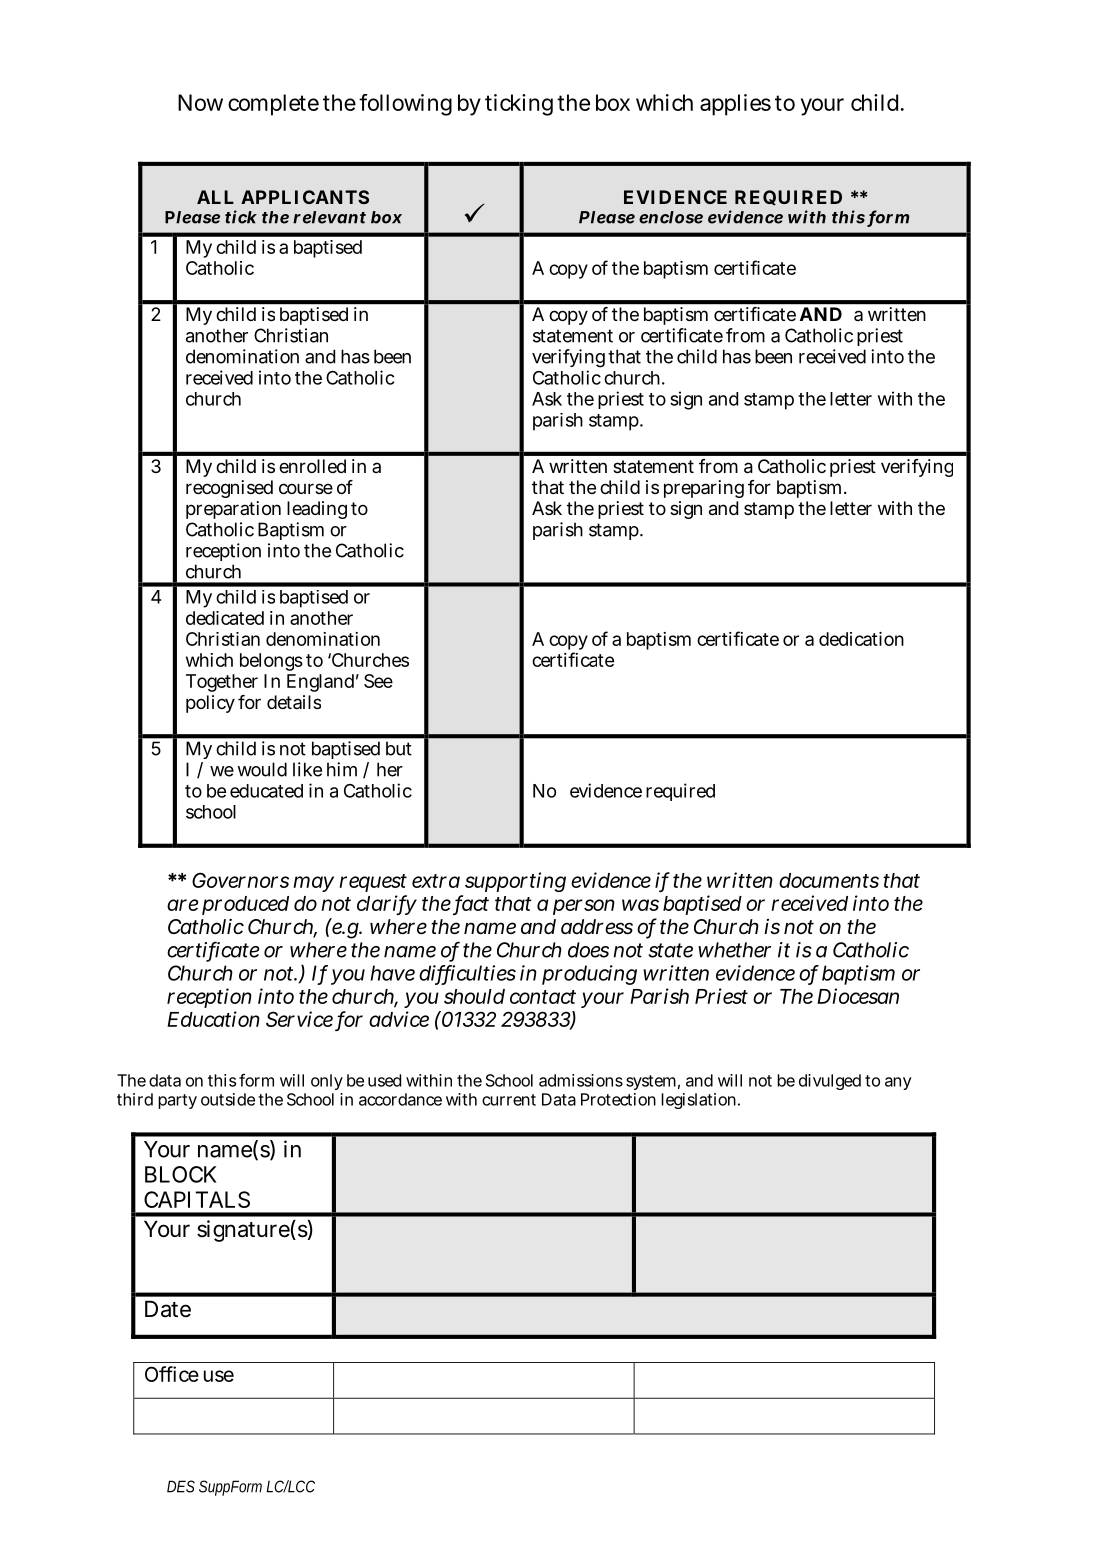 The image size is (1104, 1562). I want to click on outside, so click(228, 1099).
